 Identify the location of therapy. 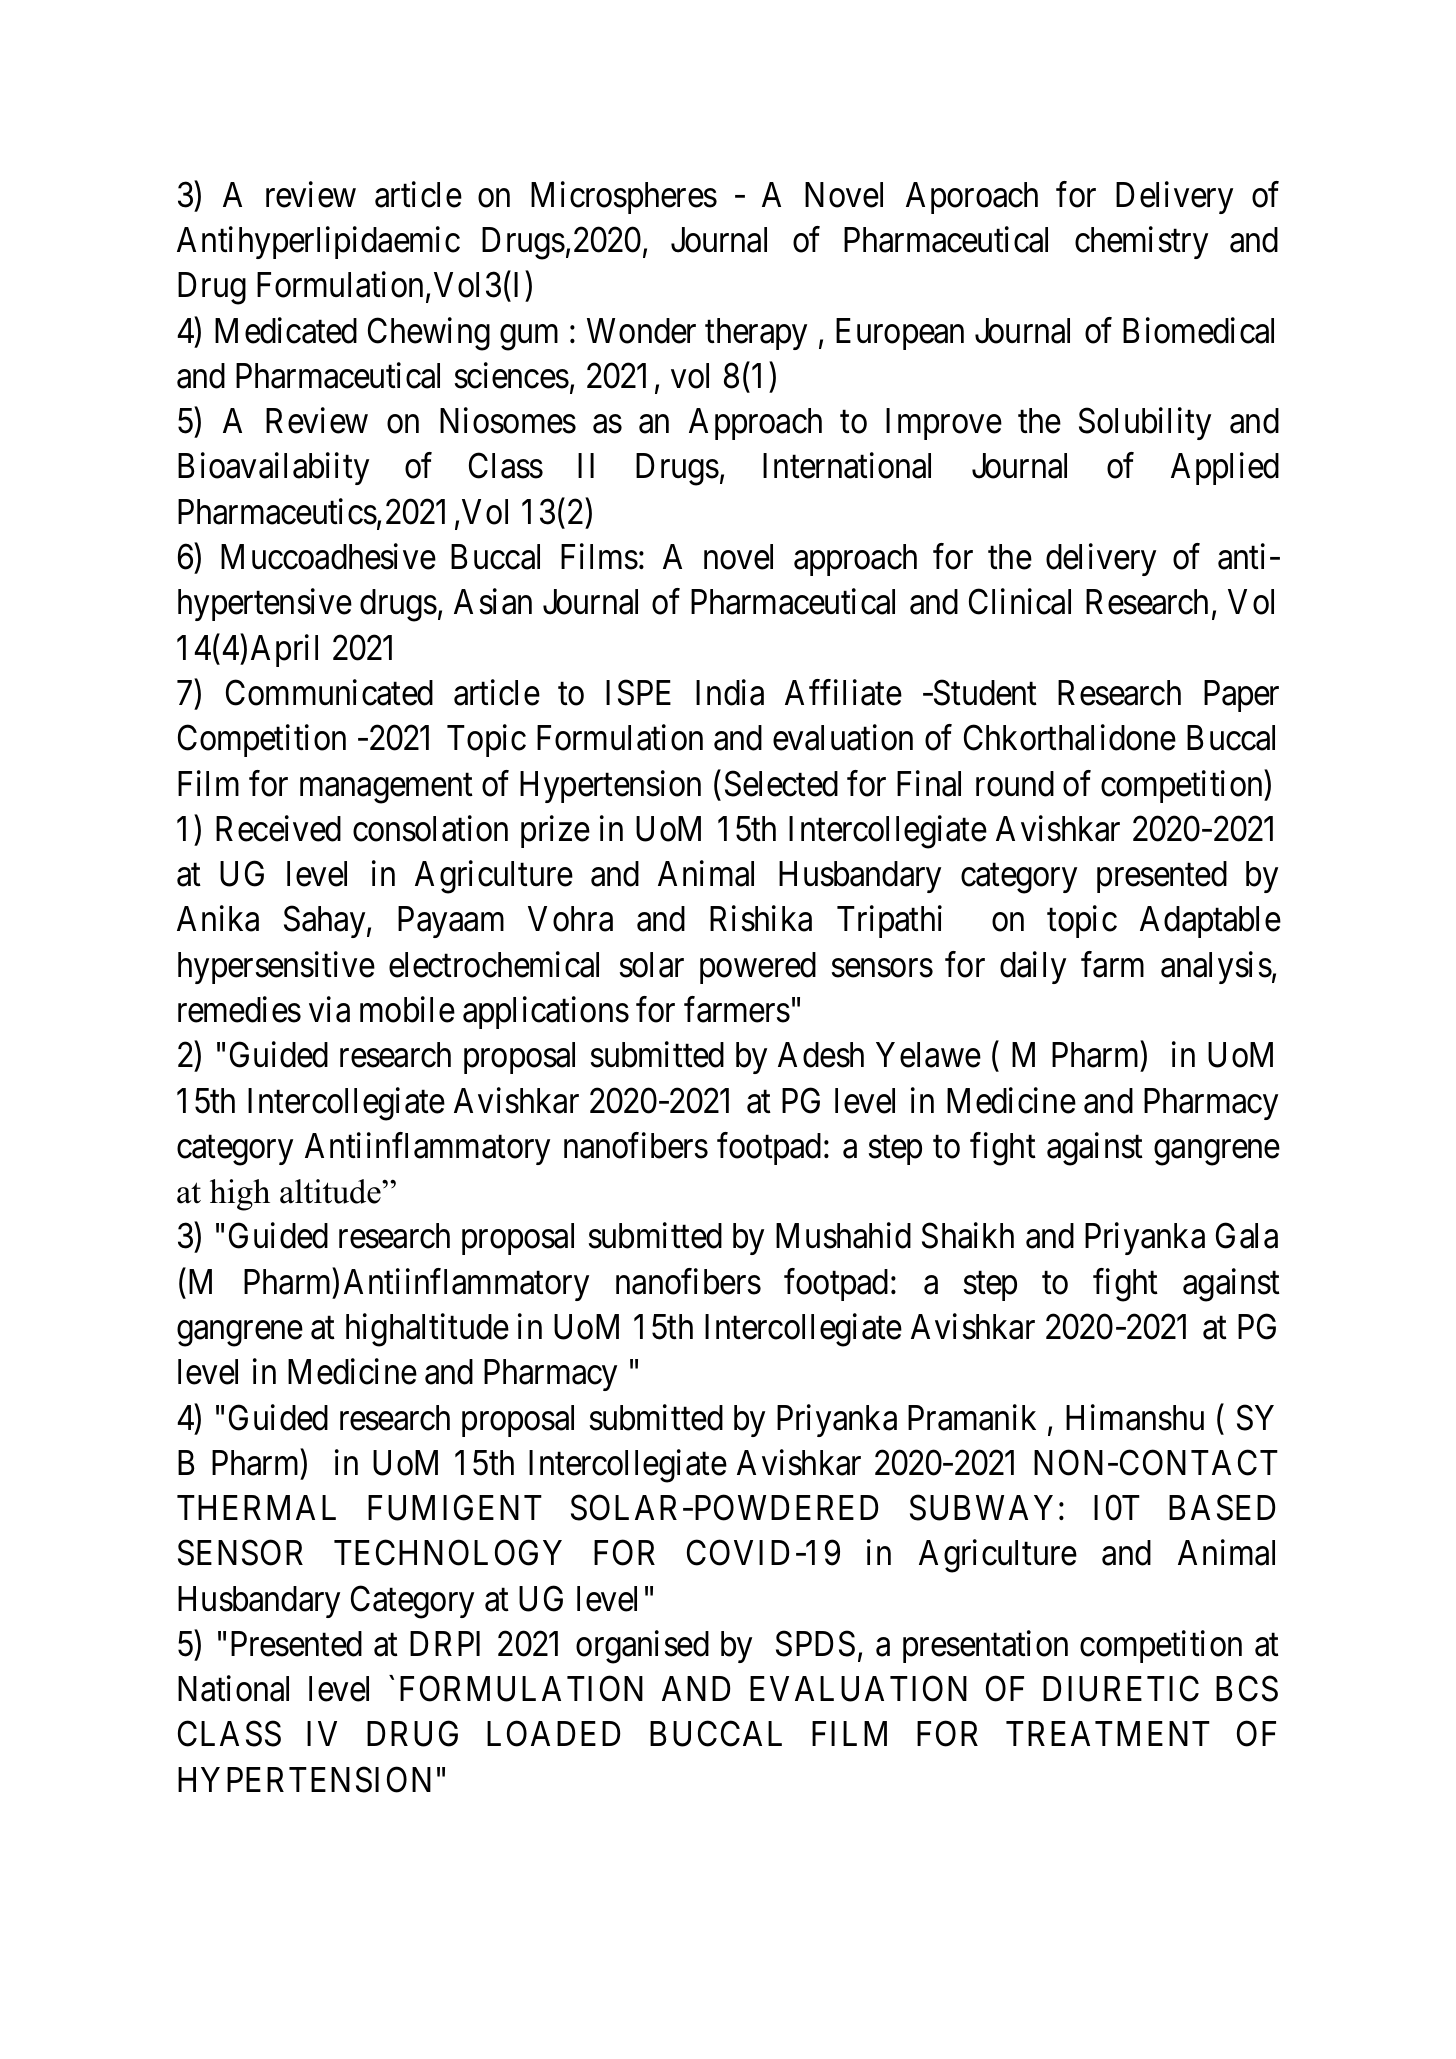
(756, 334).
